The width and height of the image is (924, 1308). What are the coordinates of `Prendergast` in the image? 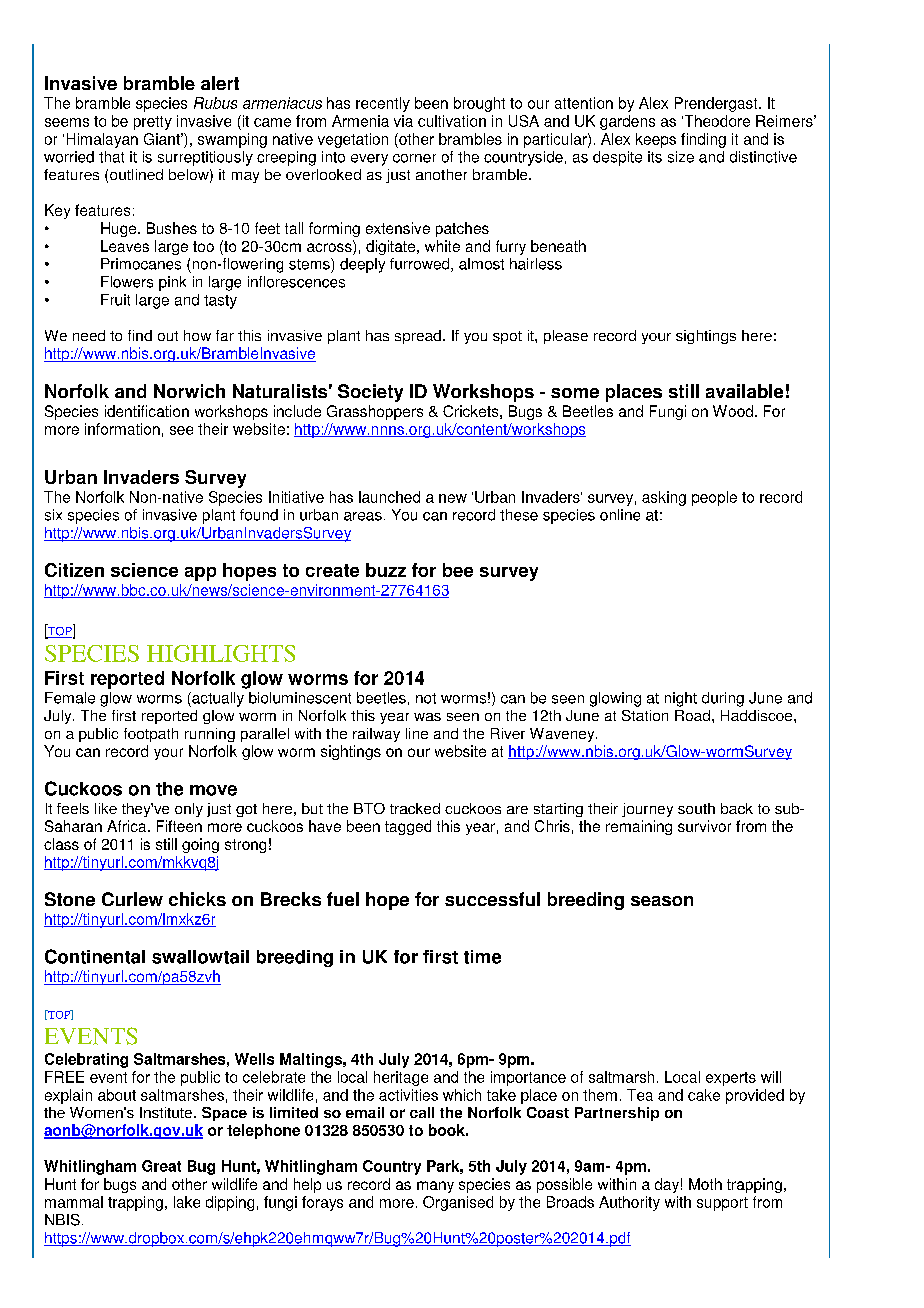 It's located at (717, 104).
